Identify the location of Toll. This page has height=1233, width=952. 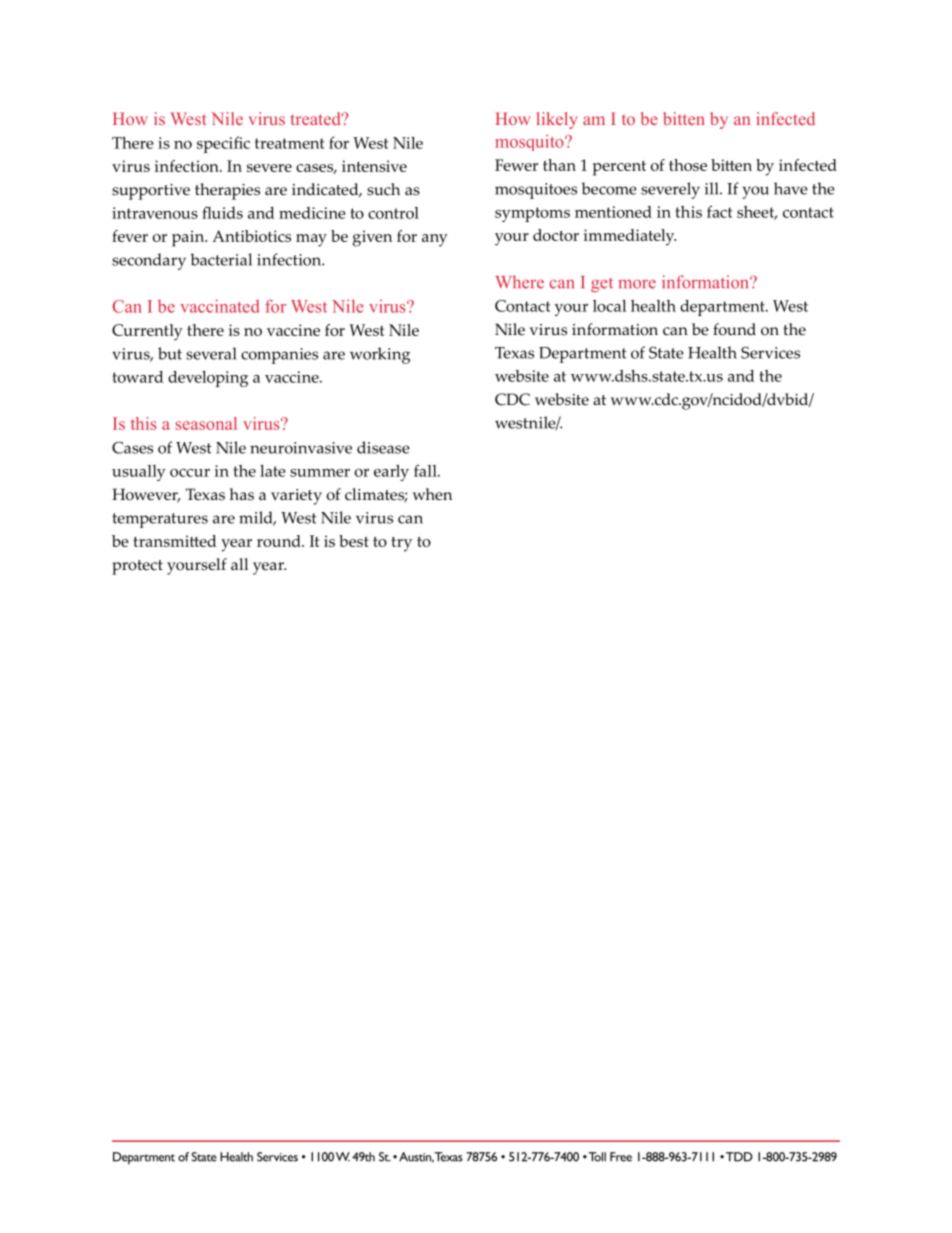
(596, 1157).
